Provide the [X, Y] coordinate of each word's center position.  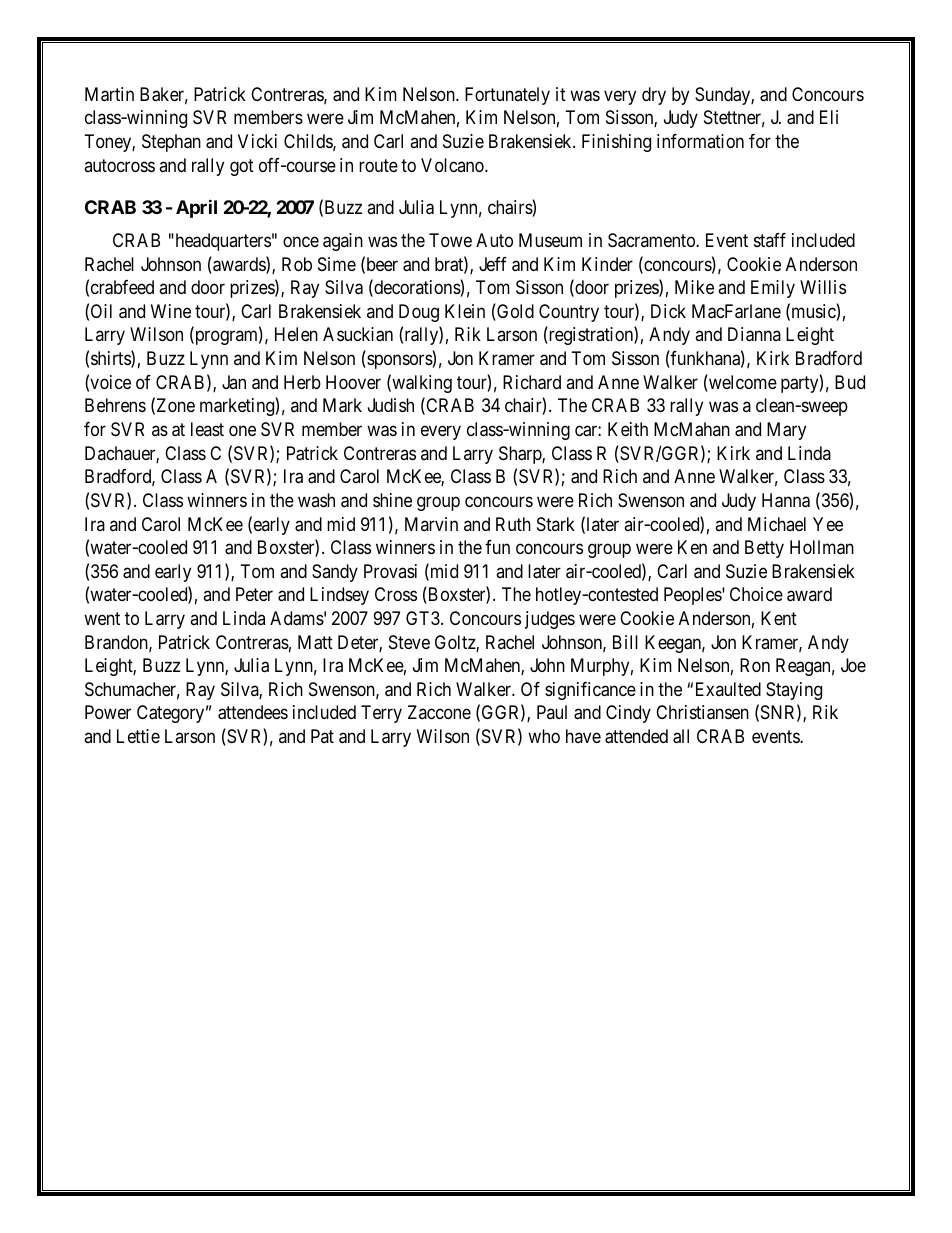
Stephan [171, 143]
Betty [764, 549]
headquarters [222, 242]
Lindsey [339, 596]
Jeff [493, 264]
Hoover [353, 382]
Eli [829, 117]
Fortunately [507, 96]
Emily [773, 289]
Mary [786, 431]
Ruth [513, 524]
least [207, 429]
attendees [253, 712]
